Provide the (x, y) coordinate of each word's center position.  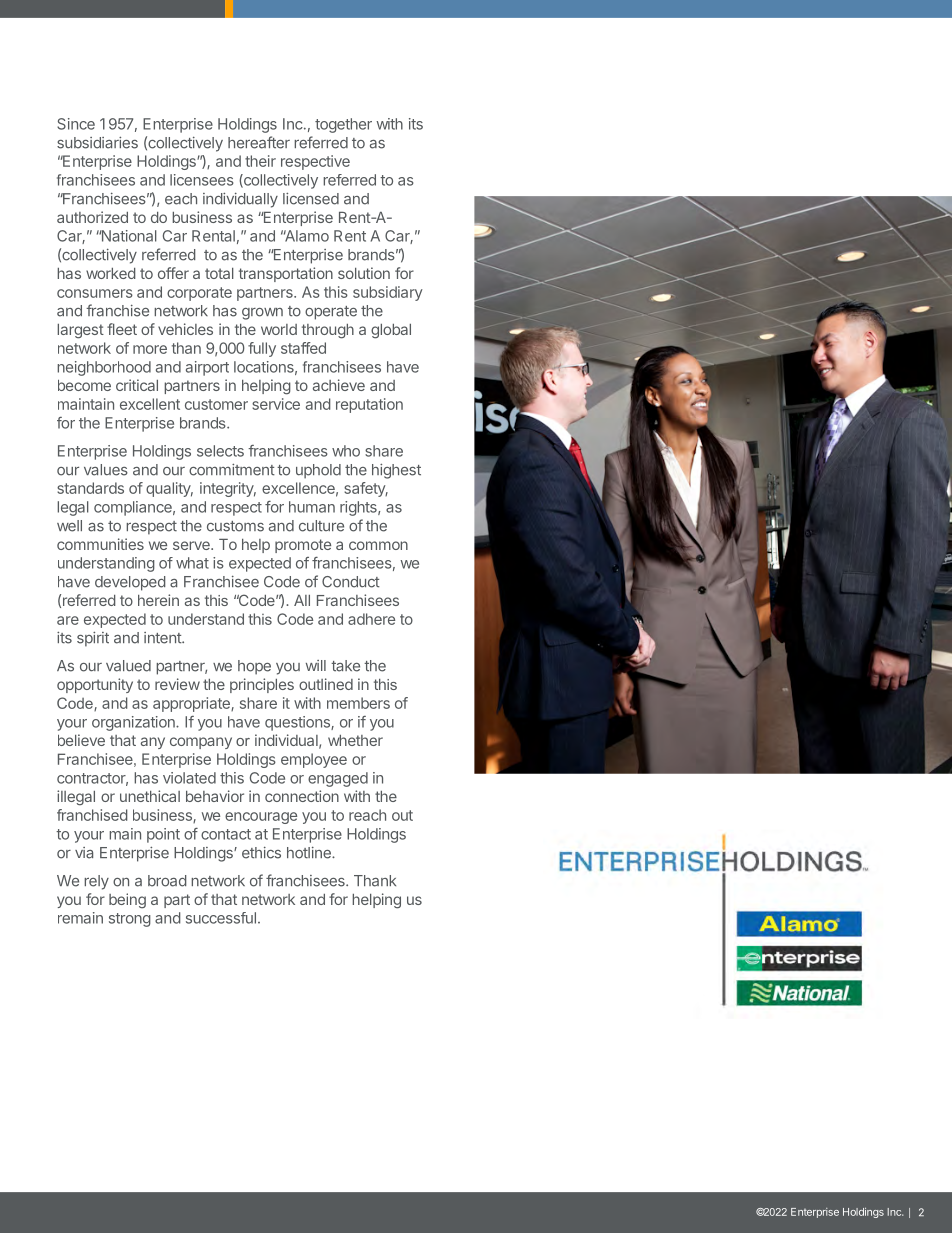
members (358, 703)
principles (262, 685)
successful (221, 918)
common (378, 545)
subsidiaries (97, 143)
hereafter (259, 142)
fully (262, 349)
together (343, 125)
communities (100, 544)
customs (235, 526)
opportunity (95, 685)
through (328, 331)
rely (96, 882)
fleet (122, 329)
